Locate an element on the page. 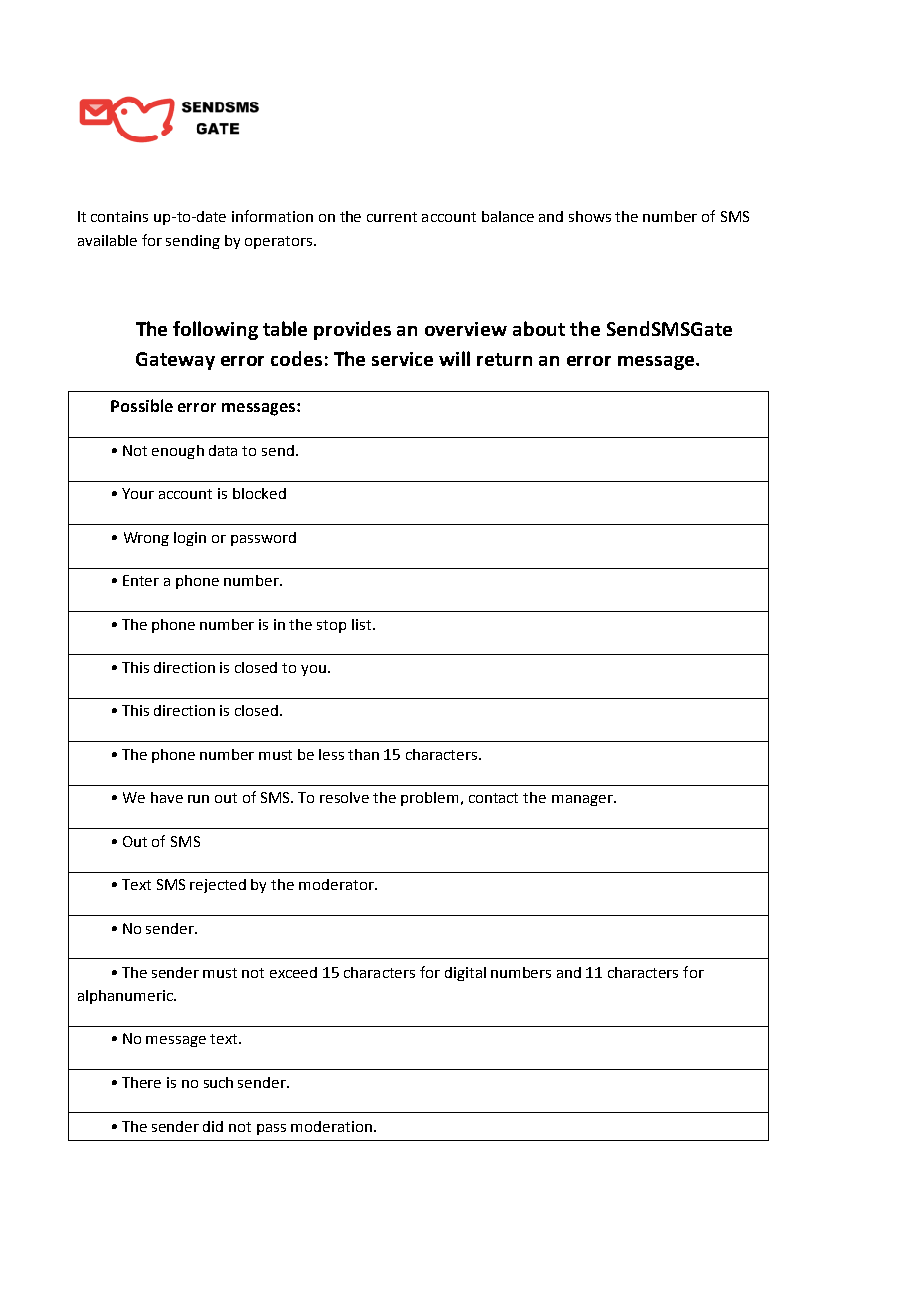  contact is located at coordinates (493, 798).
